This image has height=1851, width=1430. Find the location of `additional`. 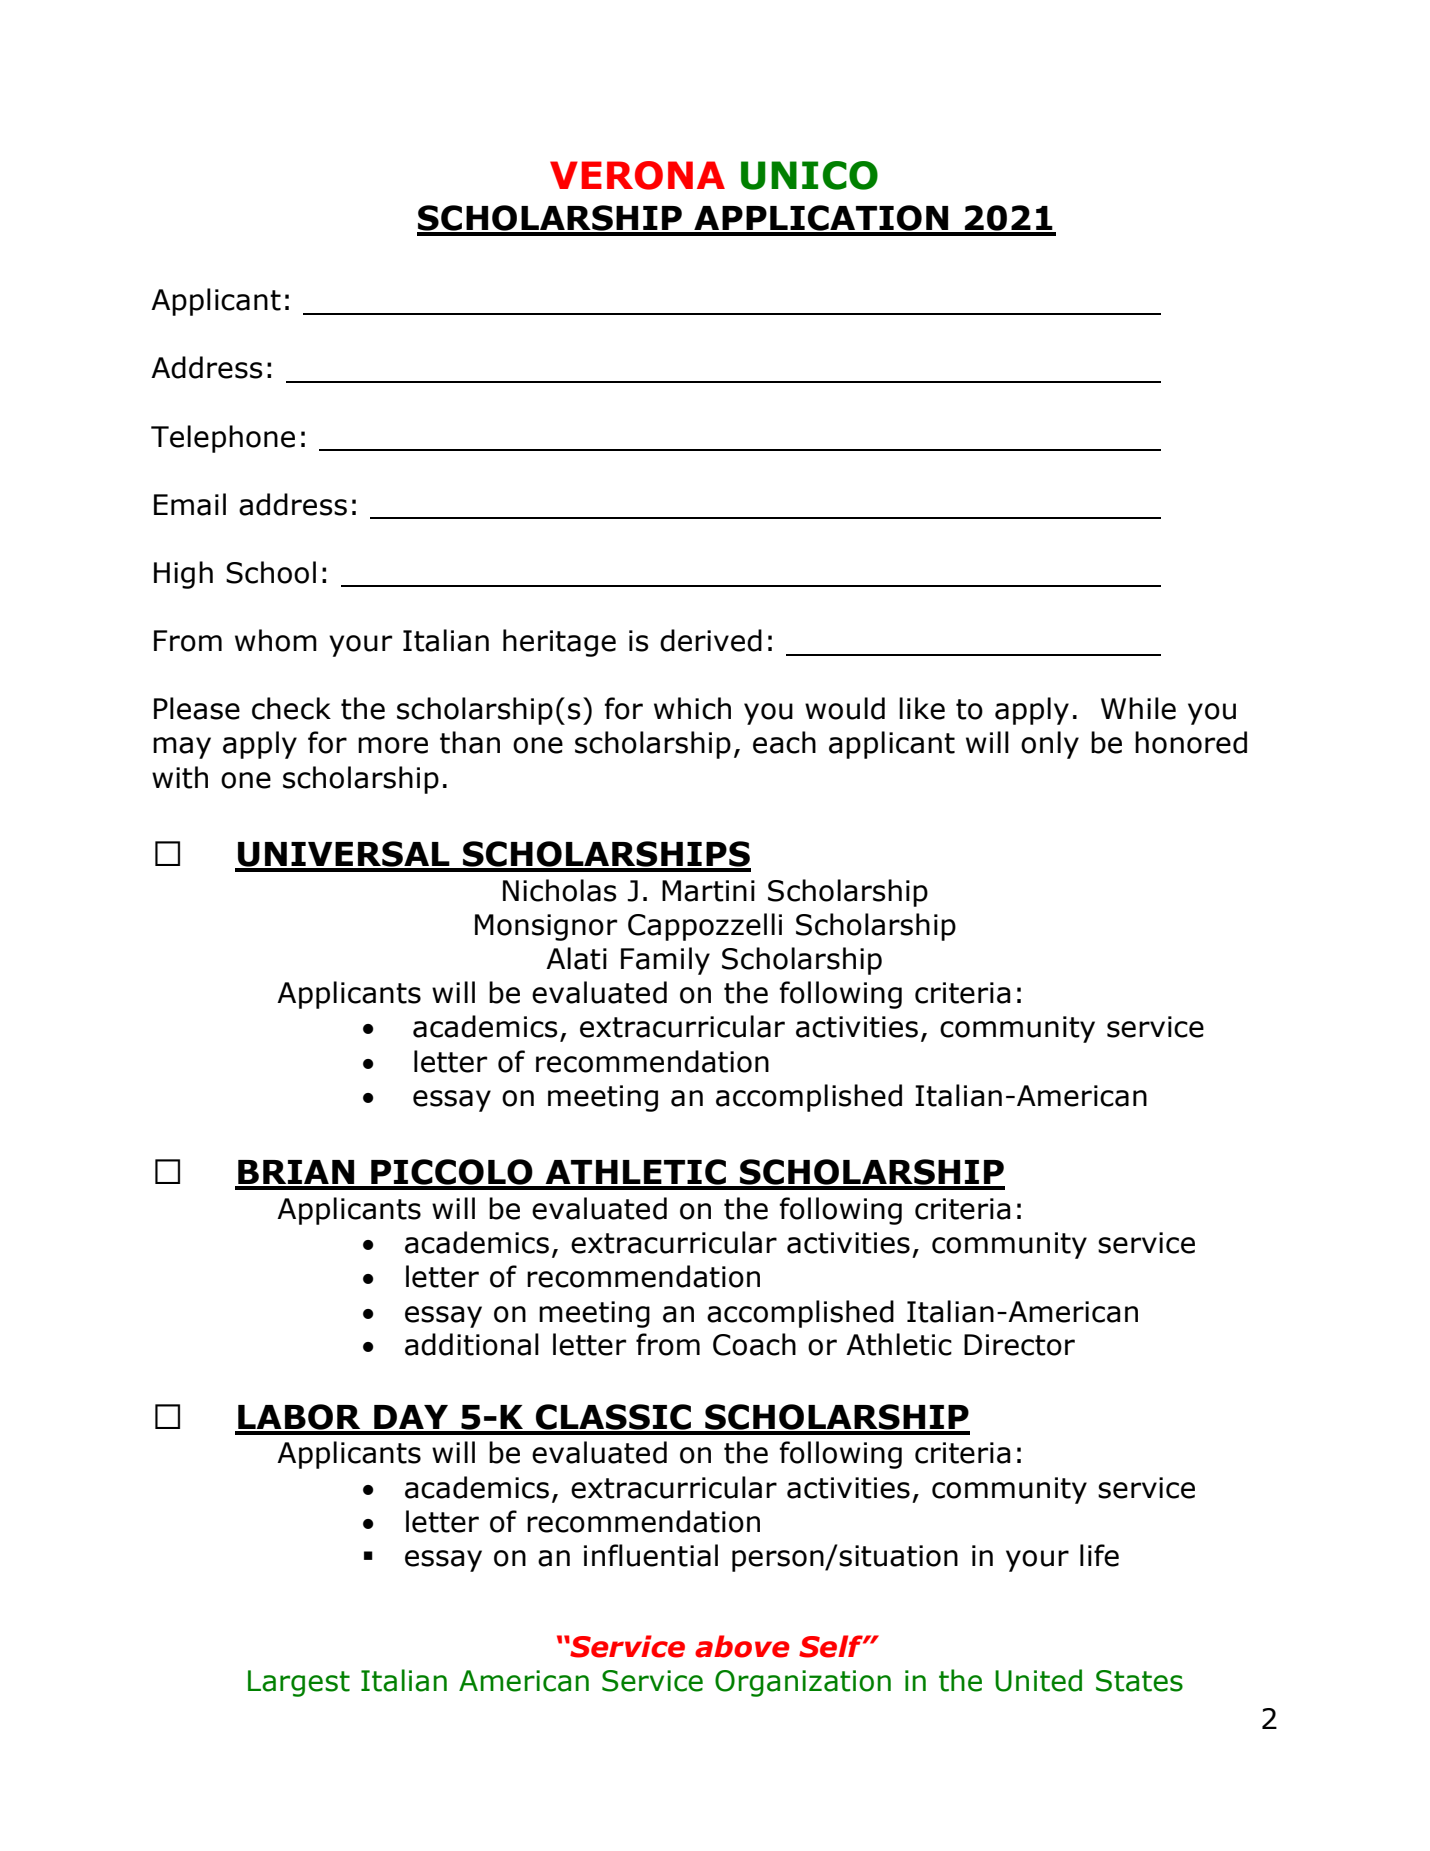

additional is located at coordinates (472, 1344).
